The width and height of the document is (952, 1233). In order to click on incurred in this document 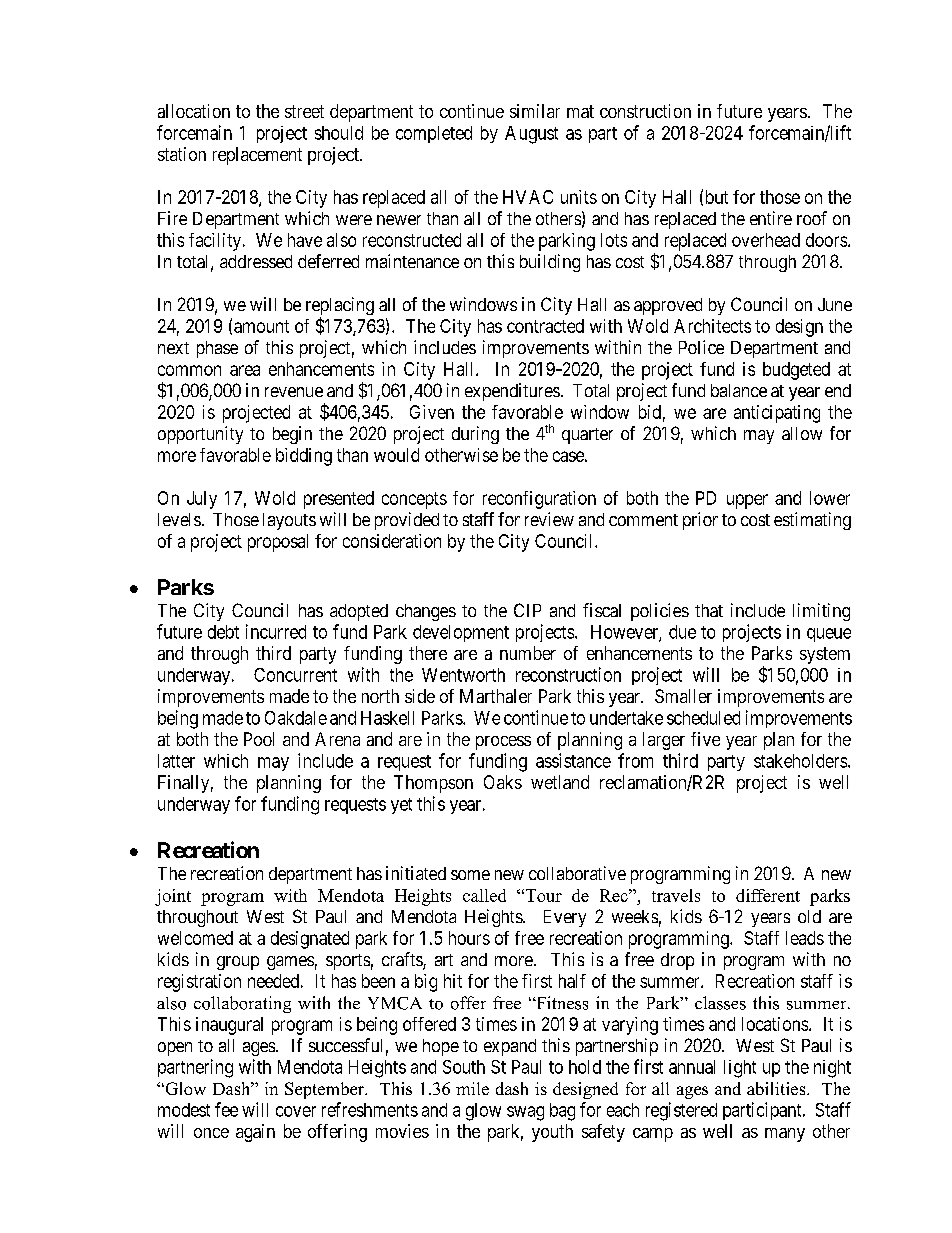, I will do `click(276, 631)`.
